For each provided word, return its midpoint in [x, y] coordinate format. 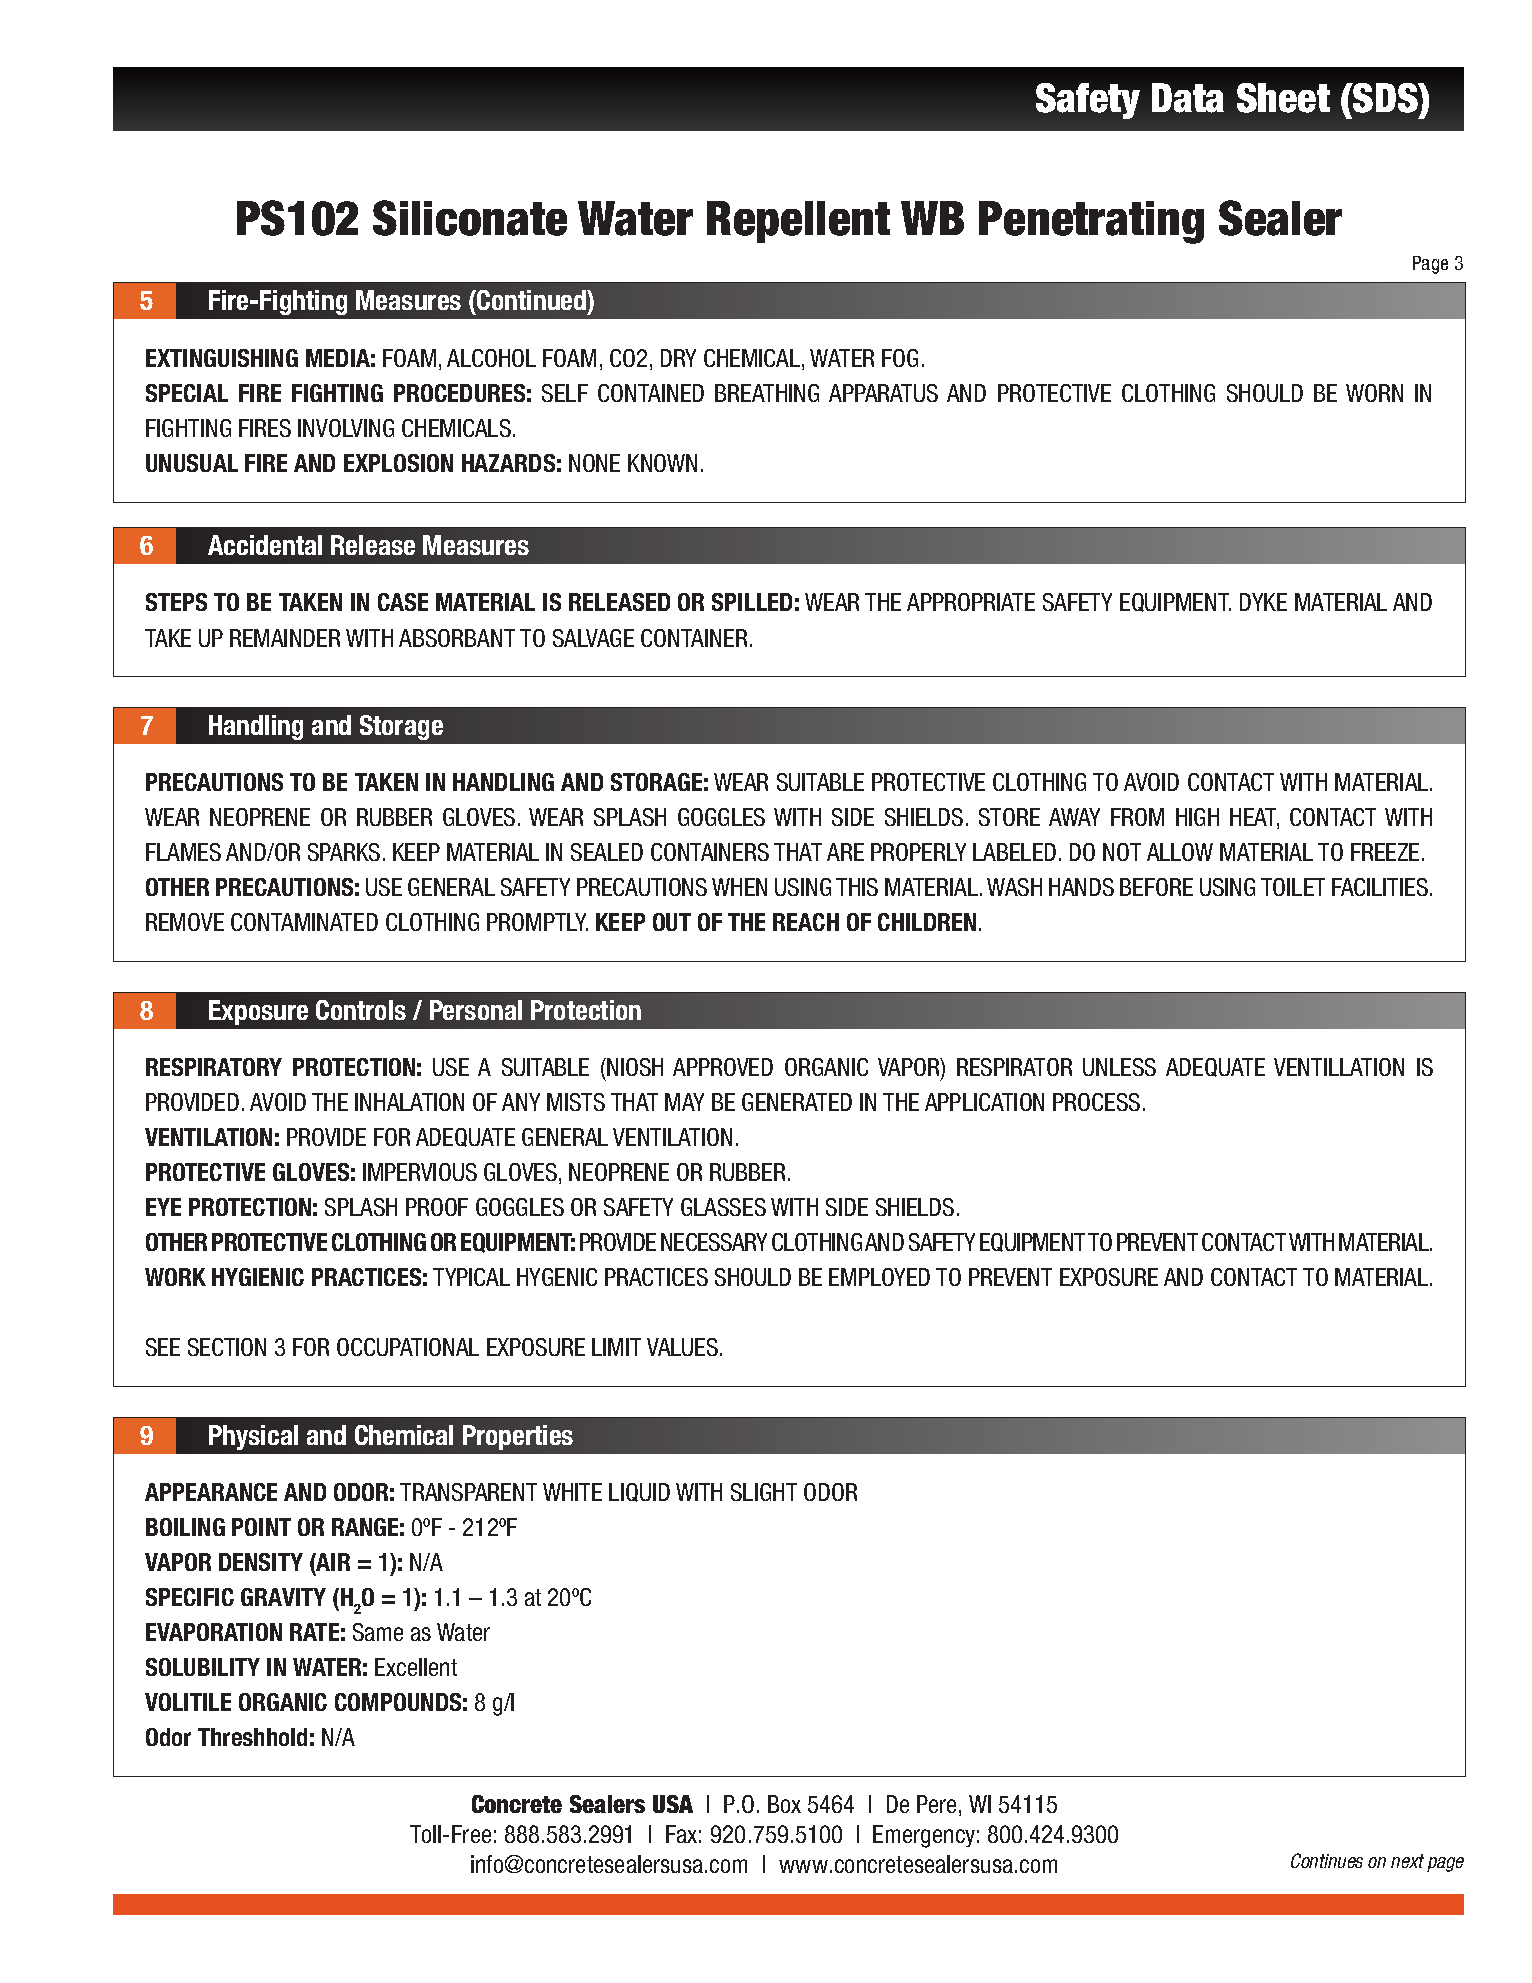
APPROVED [723, 1067]
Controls [361, 1010]
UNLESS [1119, 1067]
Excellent [416, 1667]
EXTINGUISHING [222, 358]
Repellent [798, 222]
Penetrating [1091, 222]
